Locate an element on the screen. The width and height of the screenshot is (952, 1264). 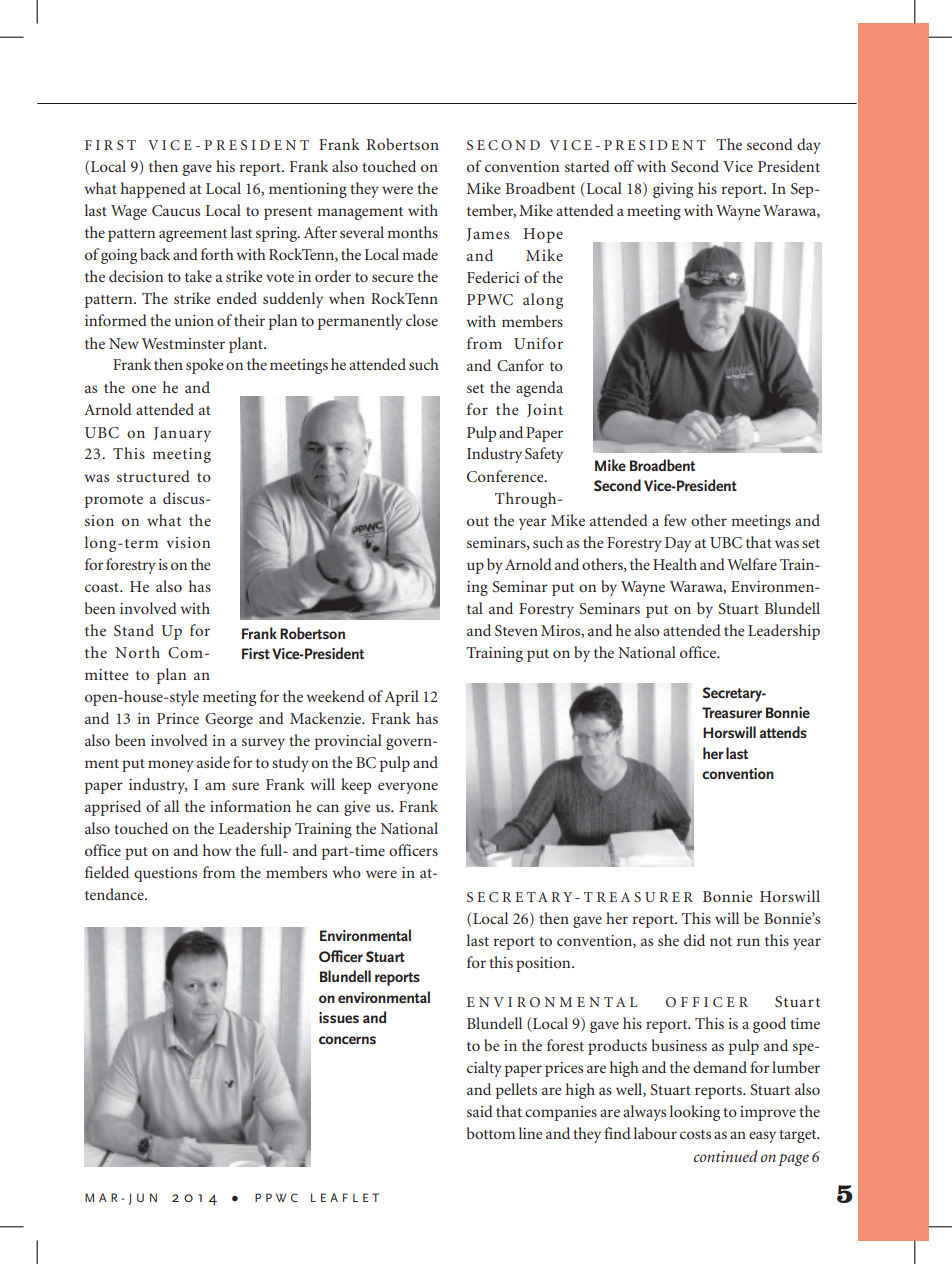
April is located at coordinates (402, 698).
